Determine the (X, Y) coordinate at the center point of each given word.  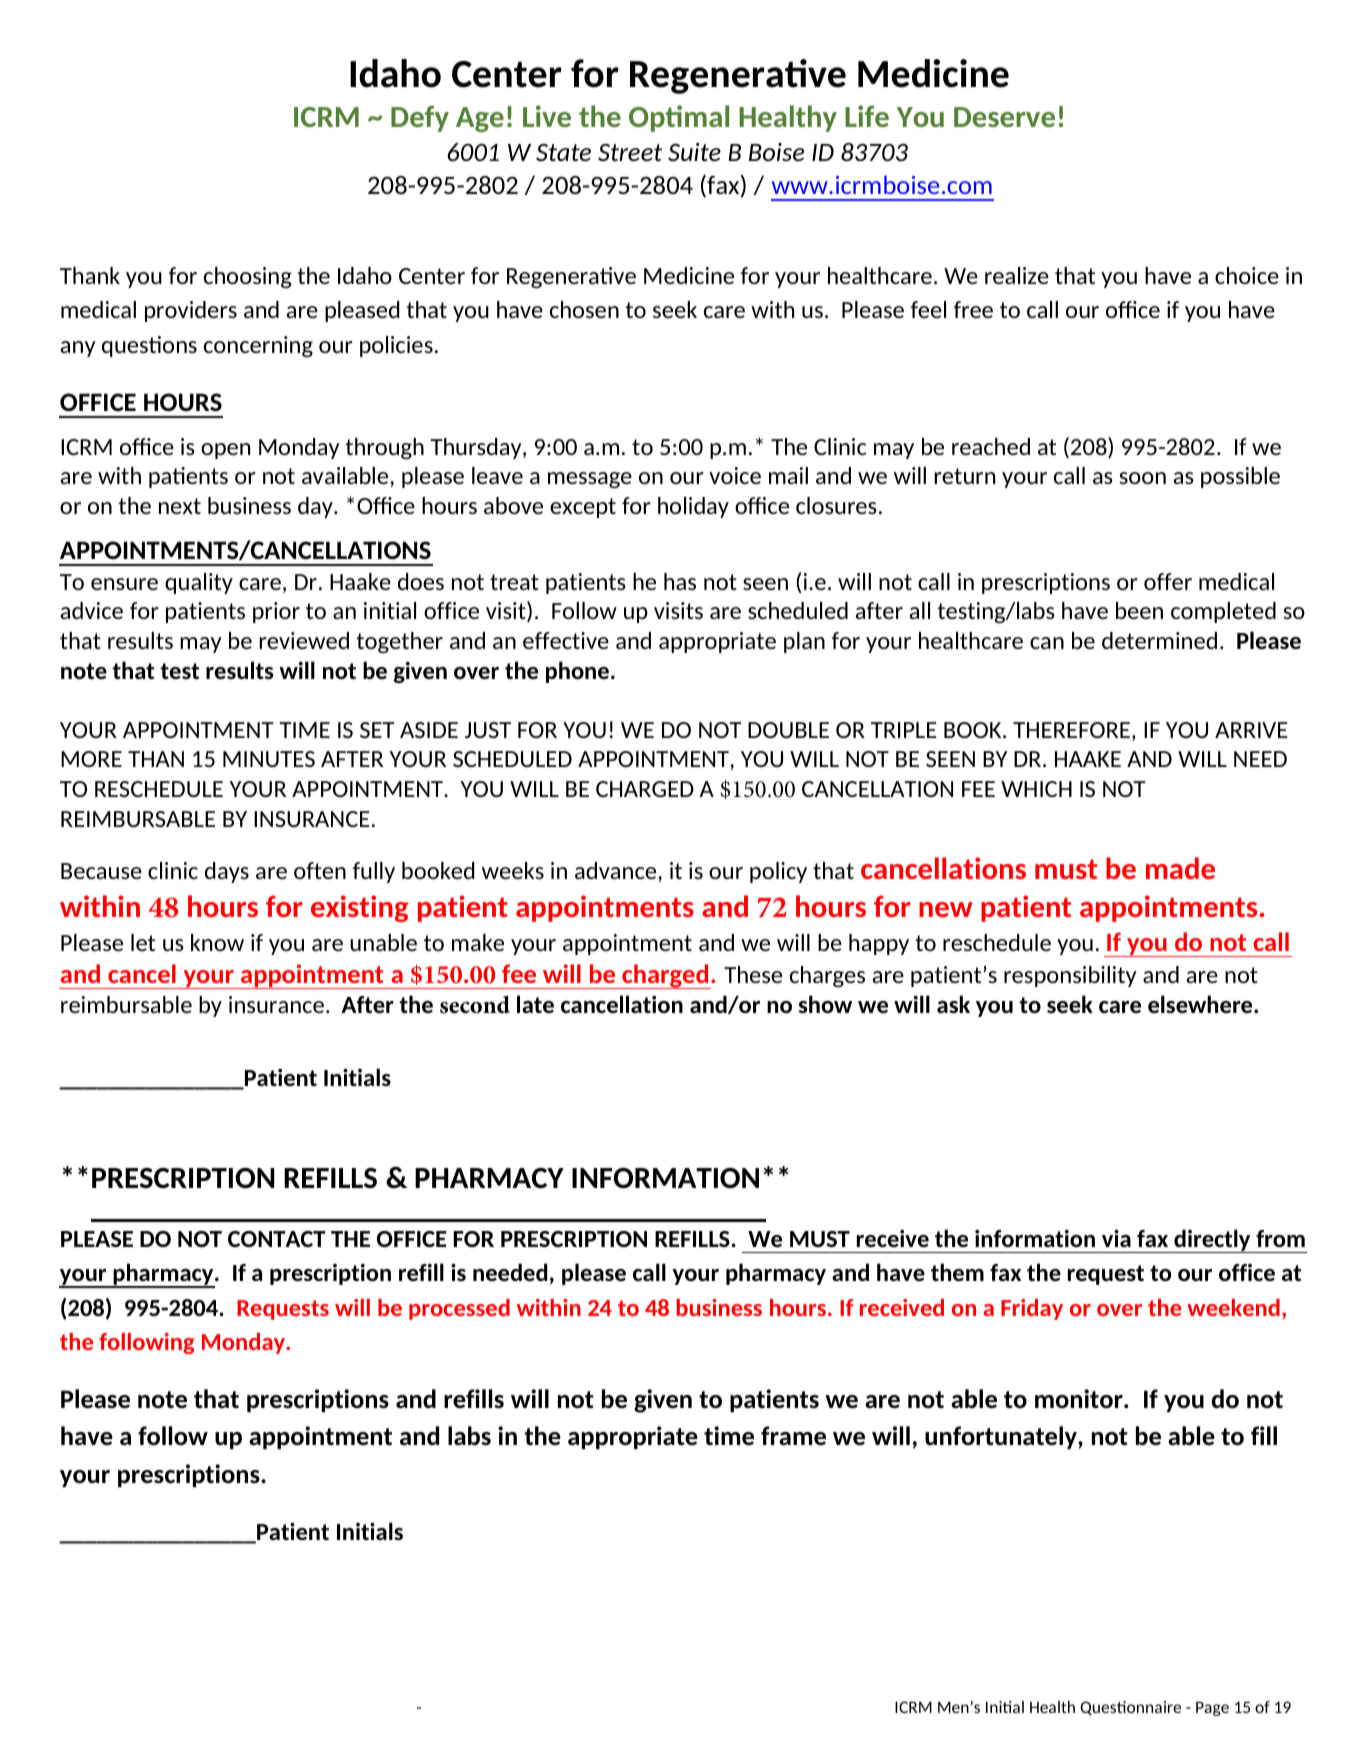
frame (793, 1435)
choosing (248, 278)
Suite (694, 152)
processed (459, 1309)
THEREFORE (1071, 730)
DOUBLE (788, 730)
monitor (1080, 1398)
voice (735, 475)
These (753, 974)
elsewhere (1201, 1004)
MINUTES (269, 759)
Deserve (1004, 117)
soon (1142, 478)
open (225, 451)
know (217, 942)
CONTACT (277, 1239)
